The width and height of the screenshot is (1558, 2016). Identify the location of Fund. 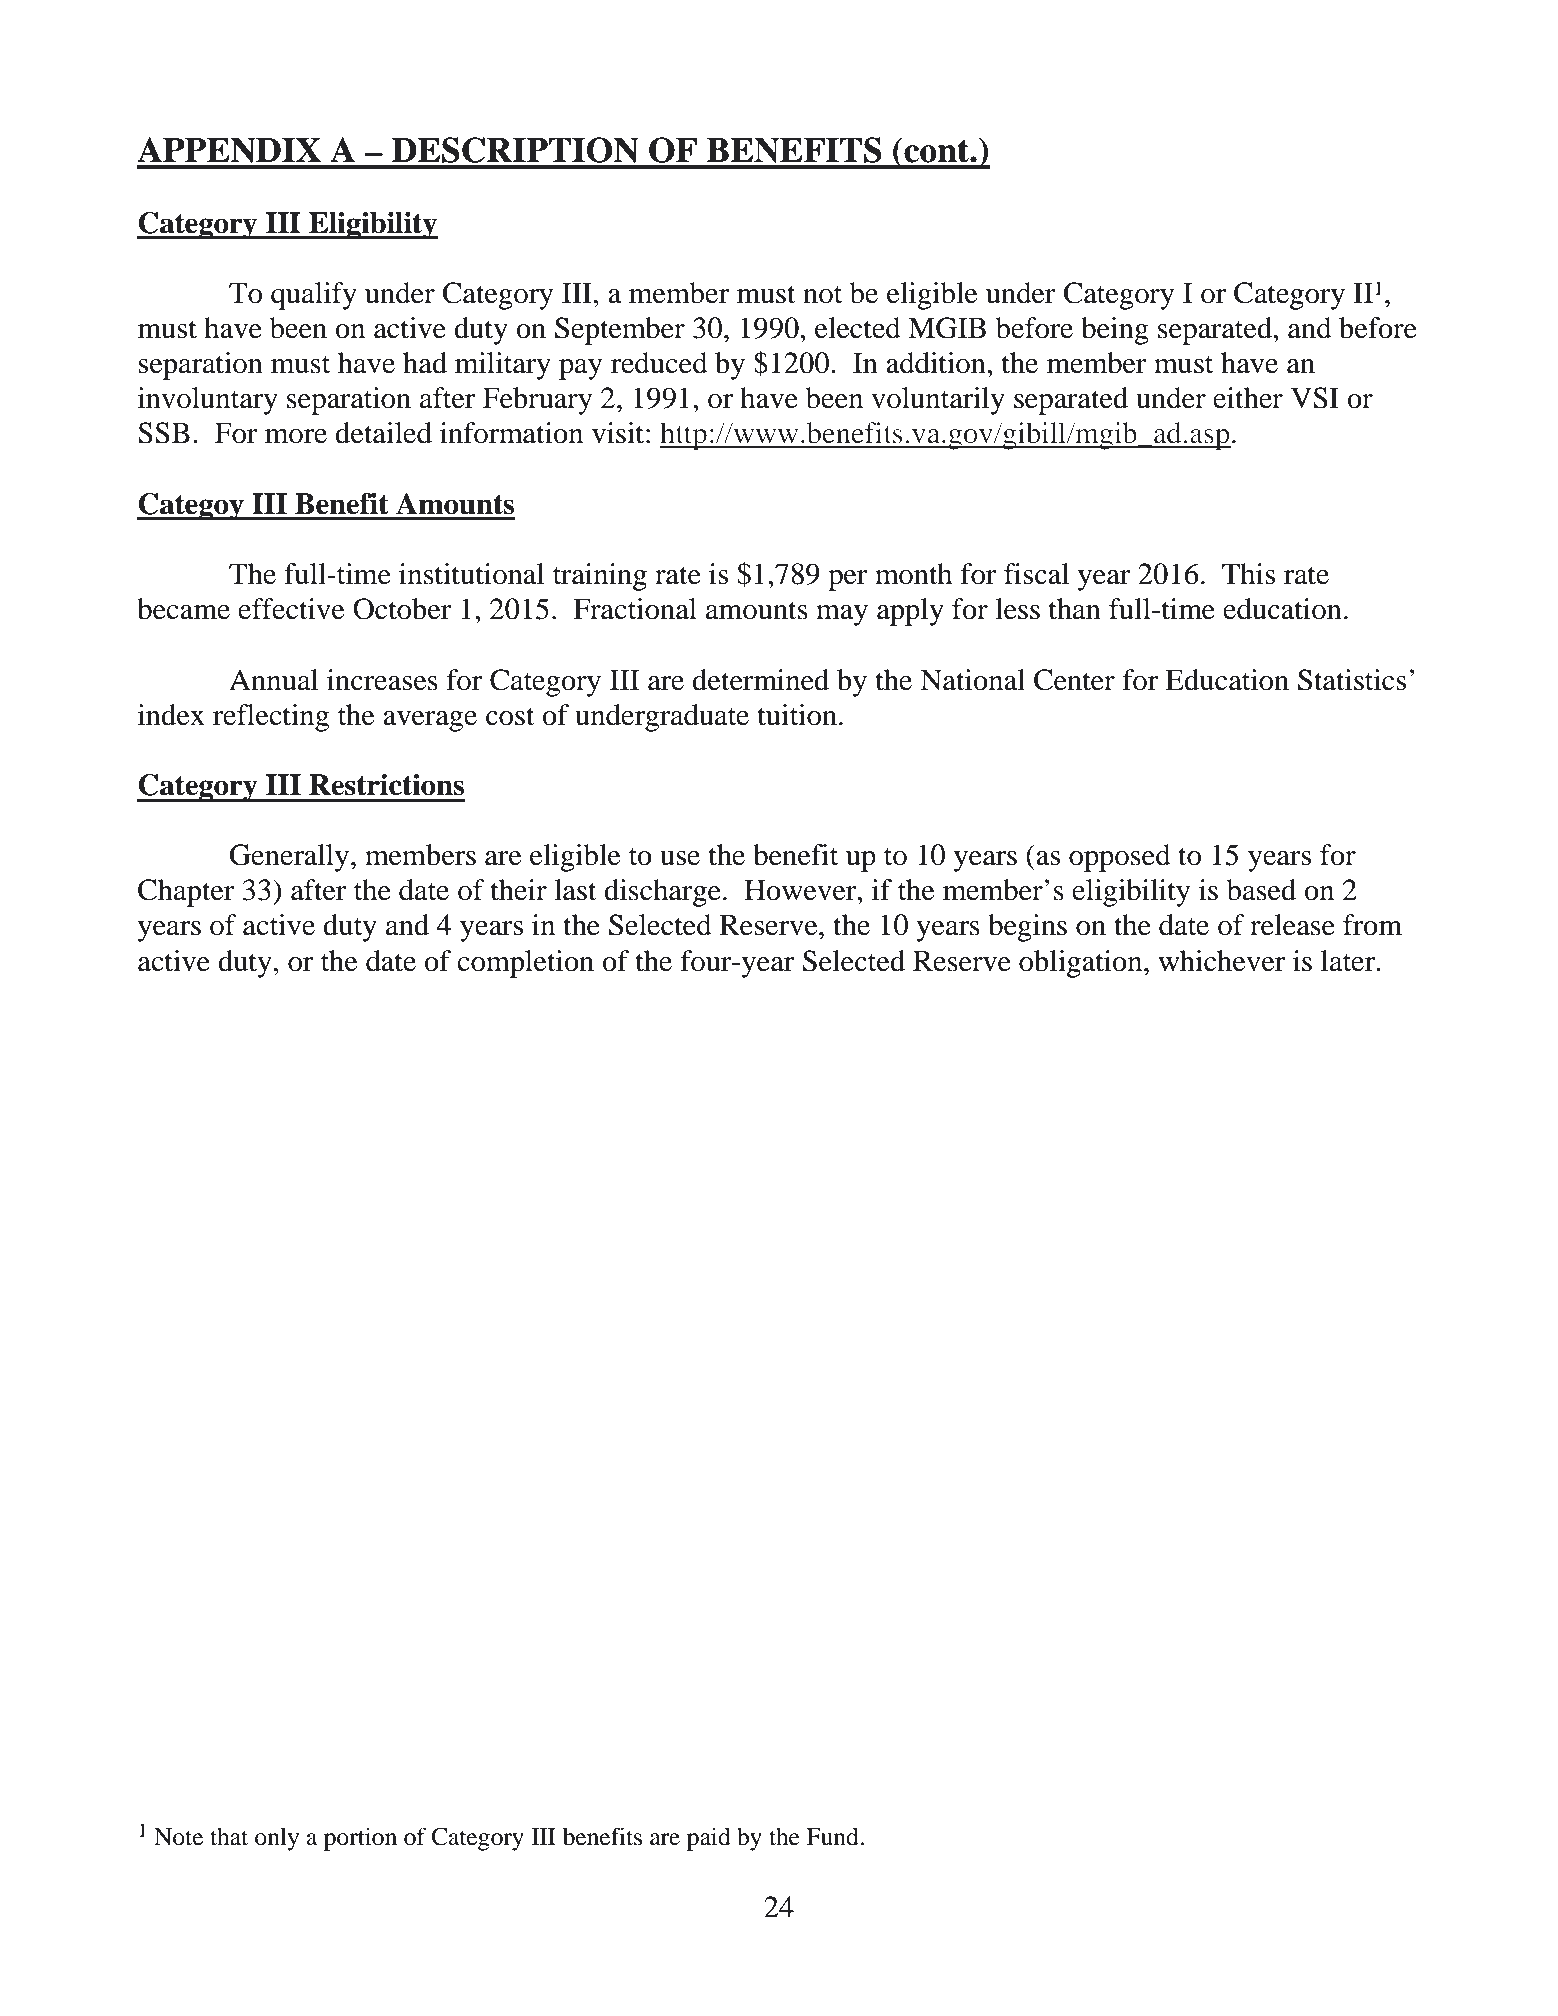
(833, 1836).
